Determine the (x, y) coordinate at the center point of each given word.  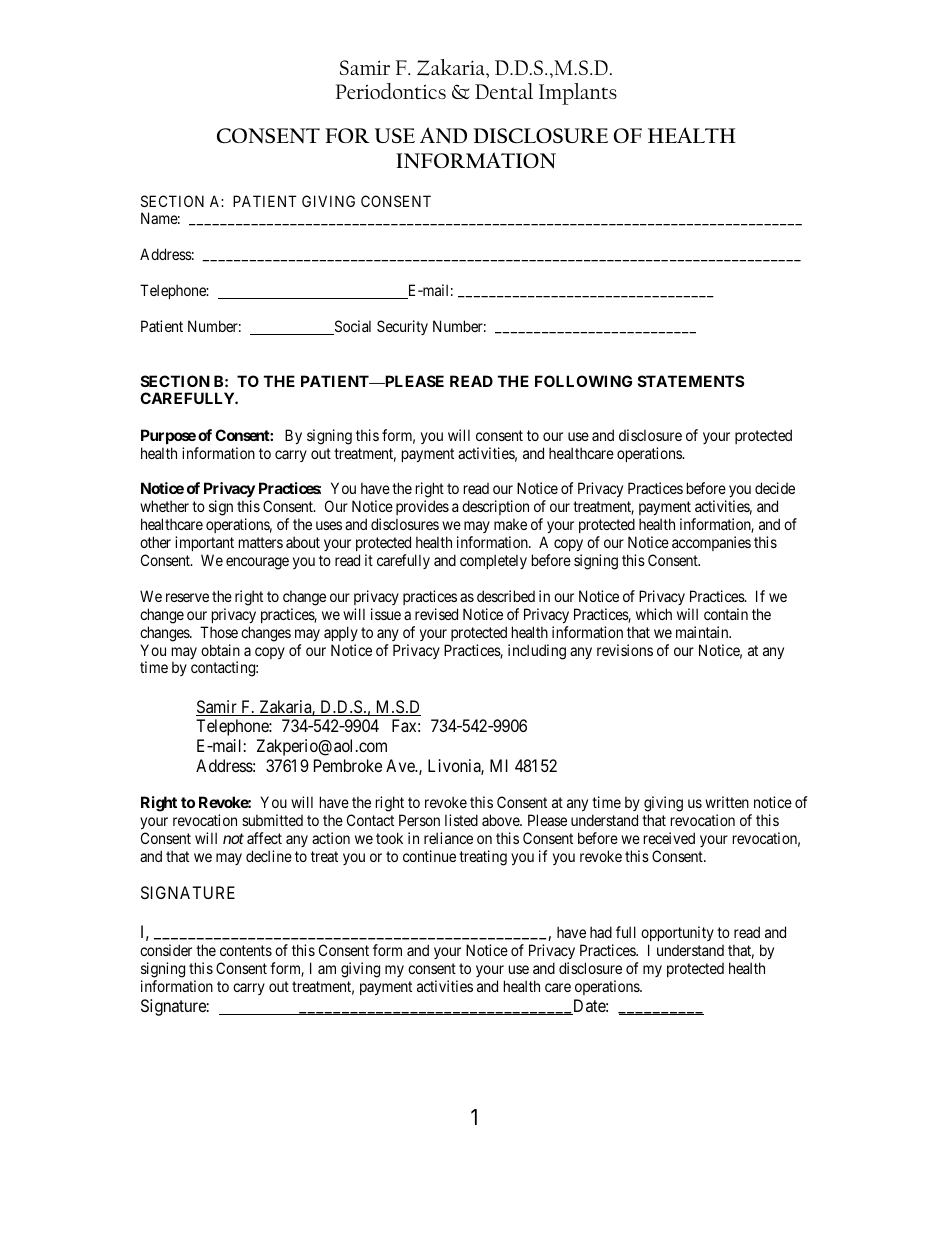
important (204, 545)
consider (166, 950)
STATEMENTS (691, 381)
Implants (578, 94)
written (727, 802)
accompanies (711, 543)
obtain (220, 650)
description (495, 509)
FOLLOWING (583, 381)
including (537, 652)
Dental (504, 91)
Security (402, 327)
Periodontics (391, 91)
